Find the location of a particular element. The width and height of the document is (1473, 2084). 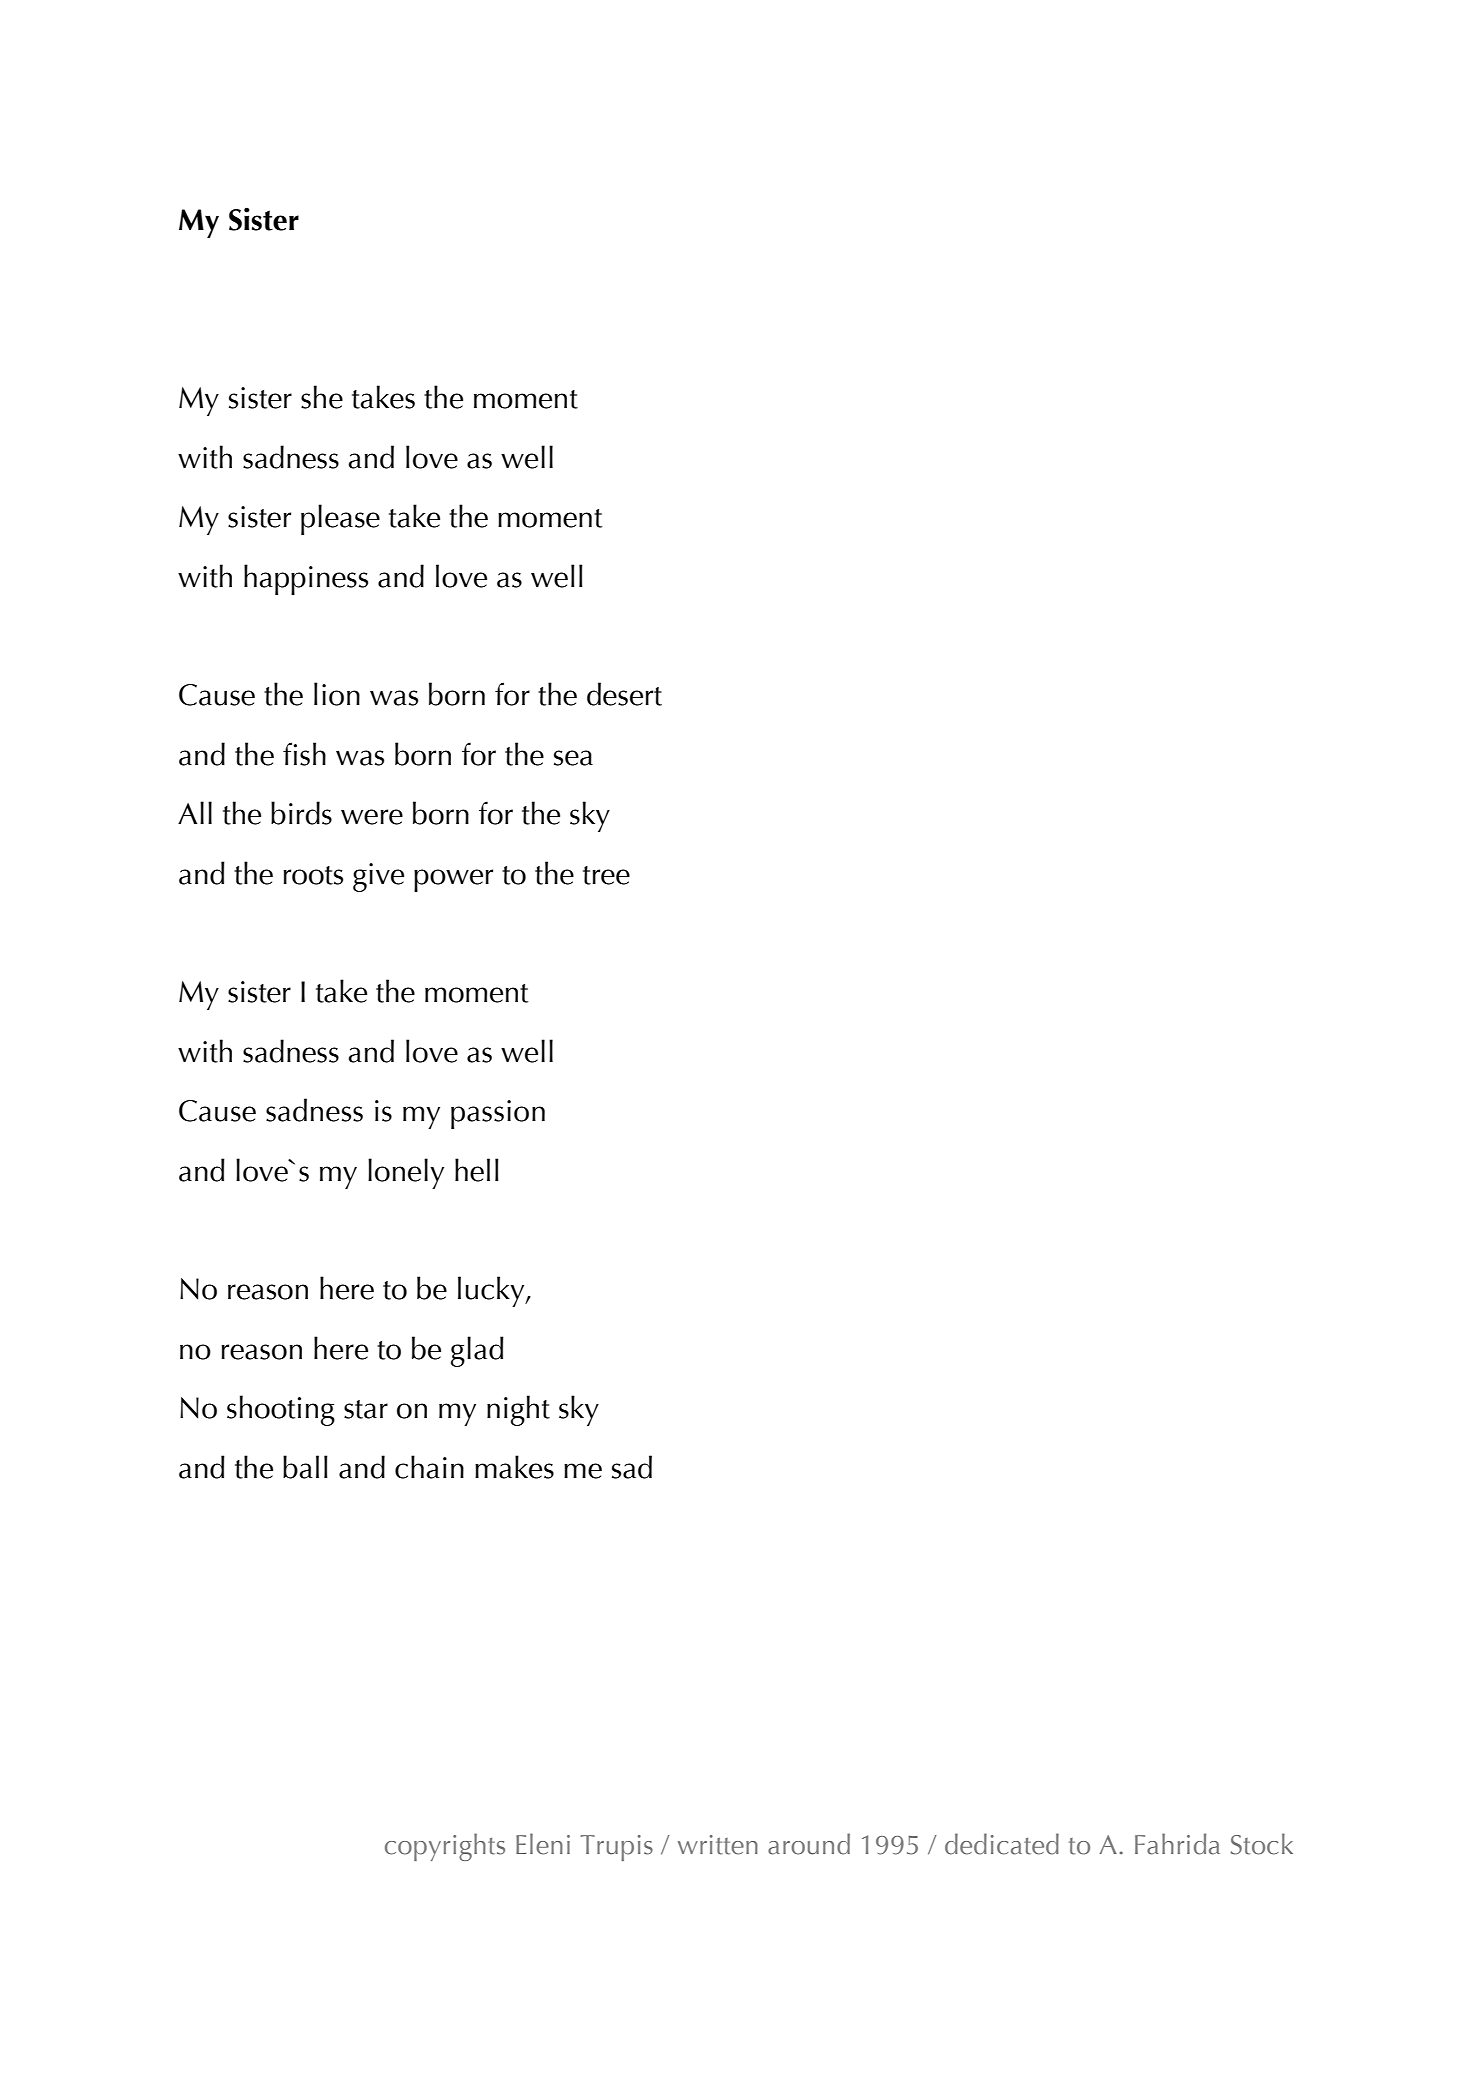

glad is located at coordinates (477, 1351).
